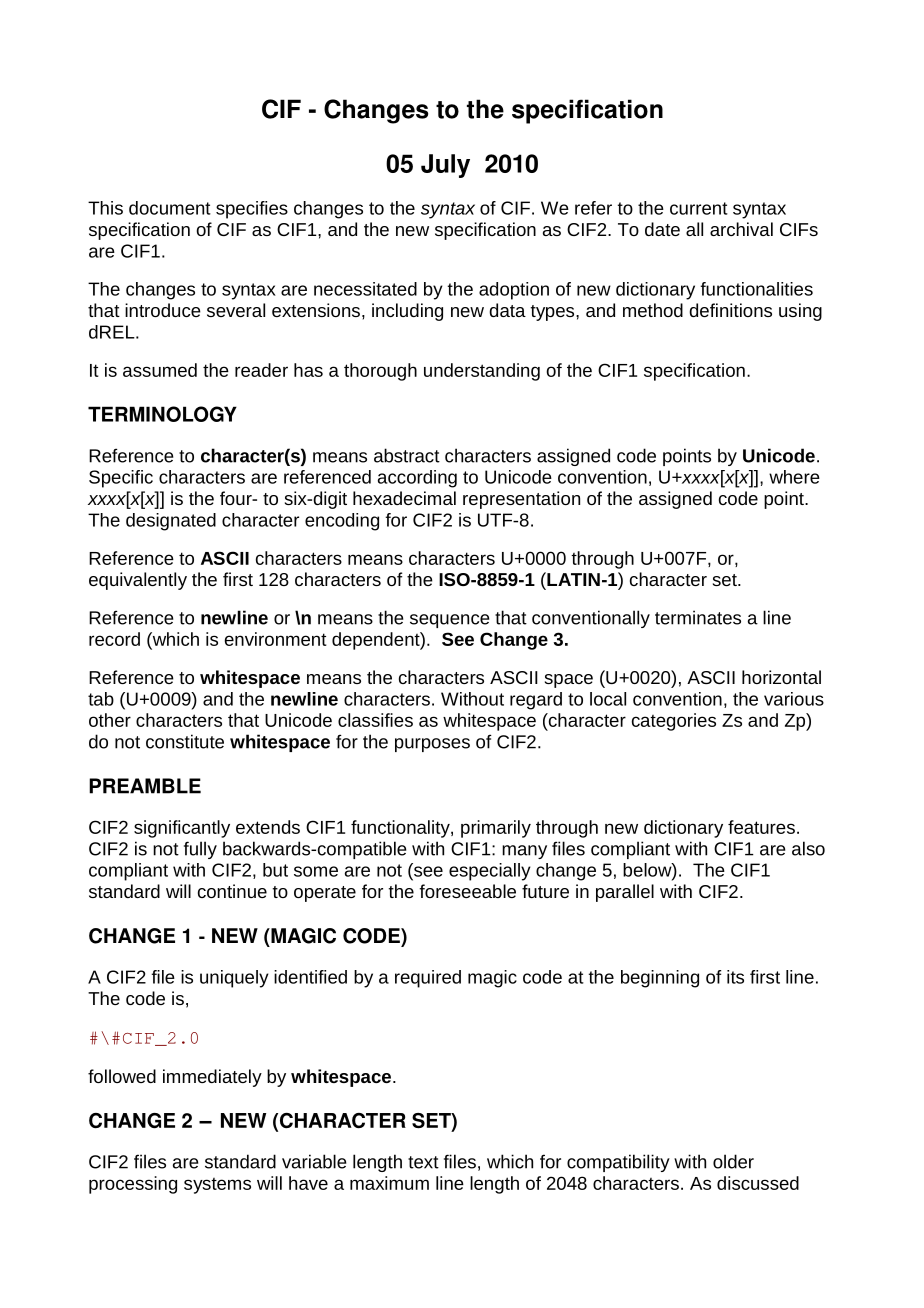  Describe the element at coordinates (114, 639) in the screenshot. I see `record` at that location.
